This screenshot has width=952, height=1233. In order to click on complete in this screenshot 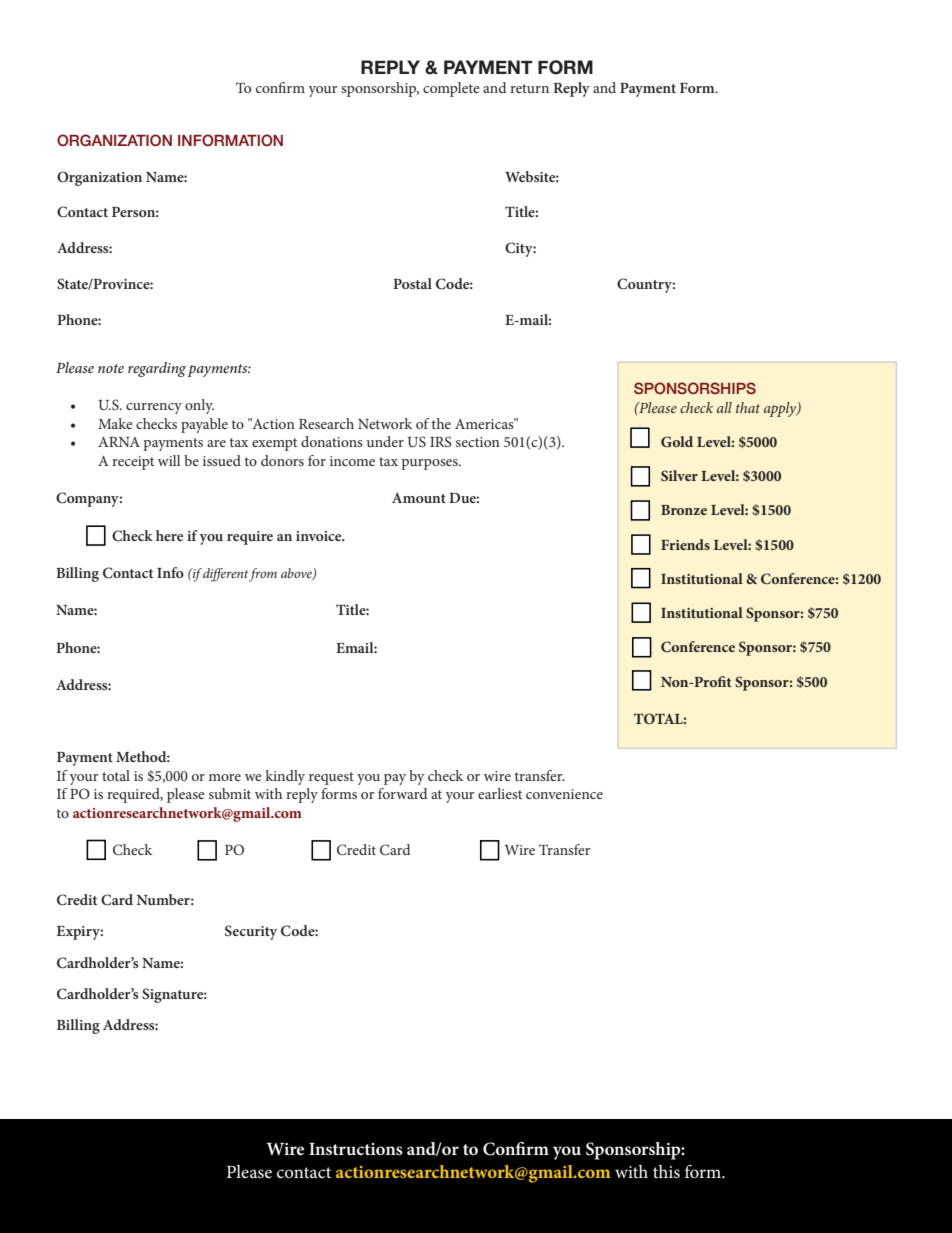, I will do `click(451, 89)`.
